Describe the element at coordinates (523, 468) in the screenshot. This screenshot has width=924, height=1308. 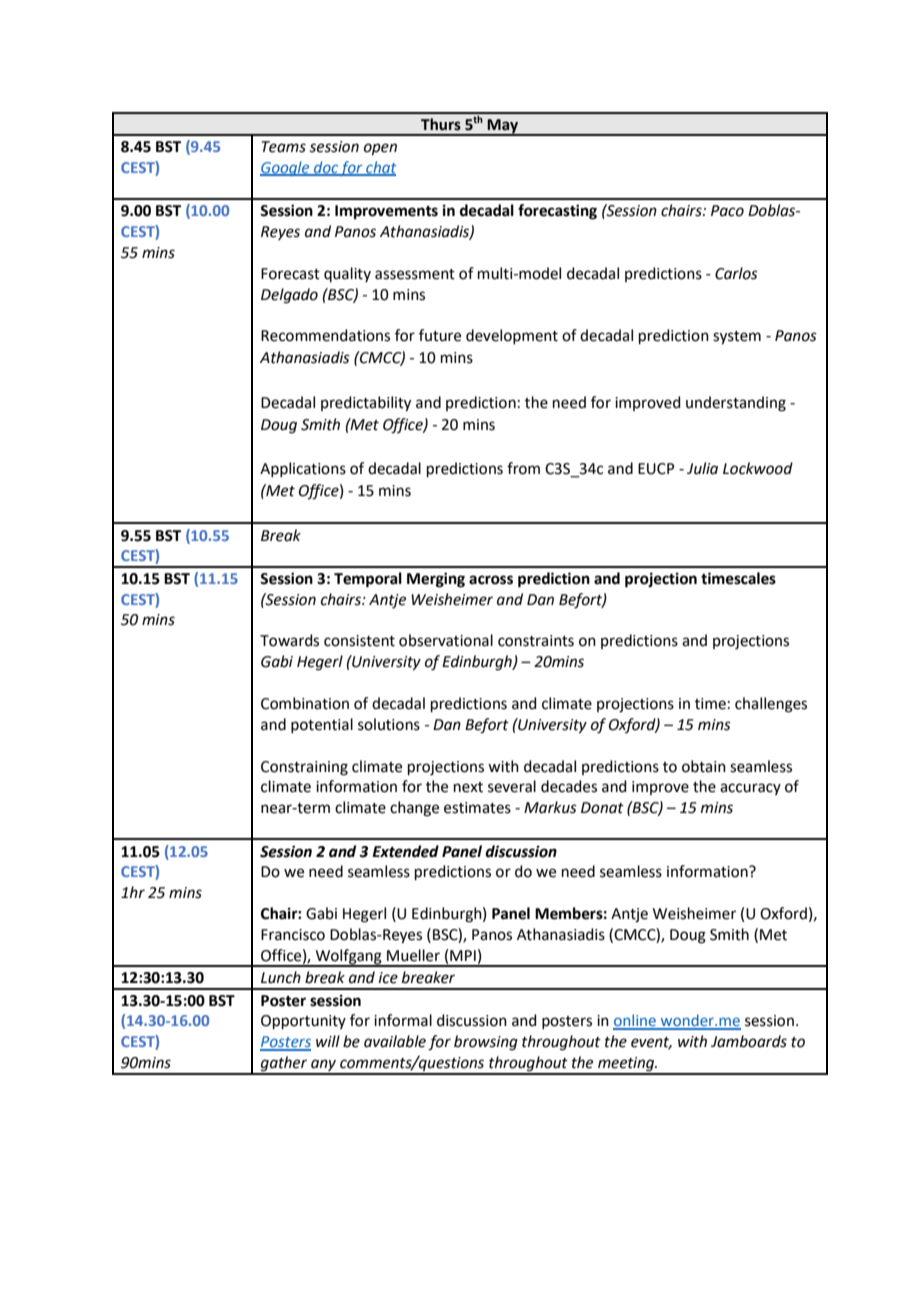
I see `from` at that location.
